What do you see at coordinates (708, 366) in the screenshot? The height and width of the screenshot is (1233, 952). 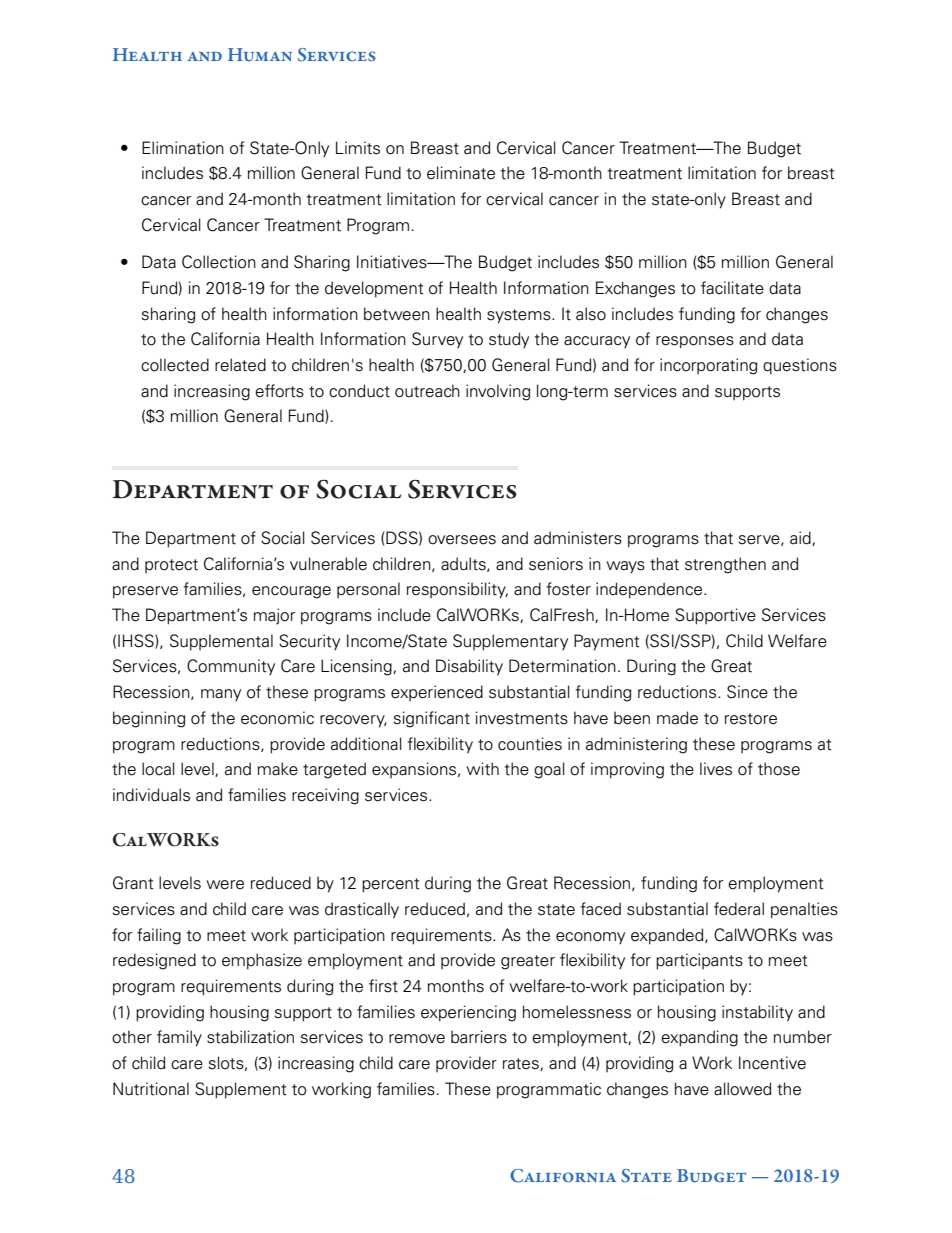 I see `incorporating` at bounding box center [708, 366].
